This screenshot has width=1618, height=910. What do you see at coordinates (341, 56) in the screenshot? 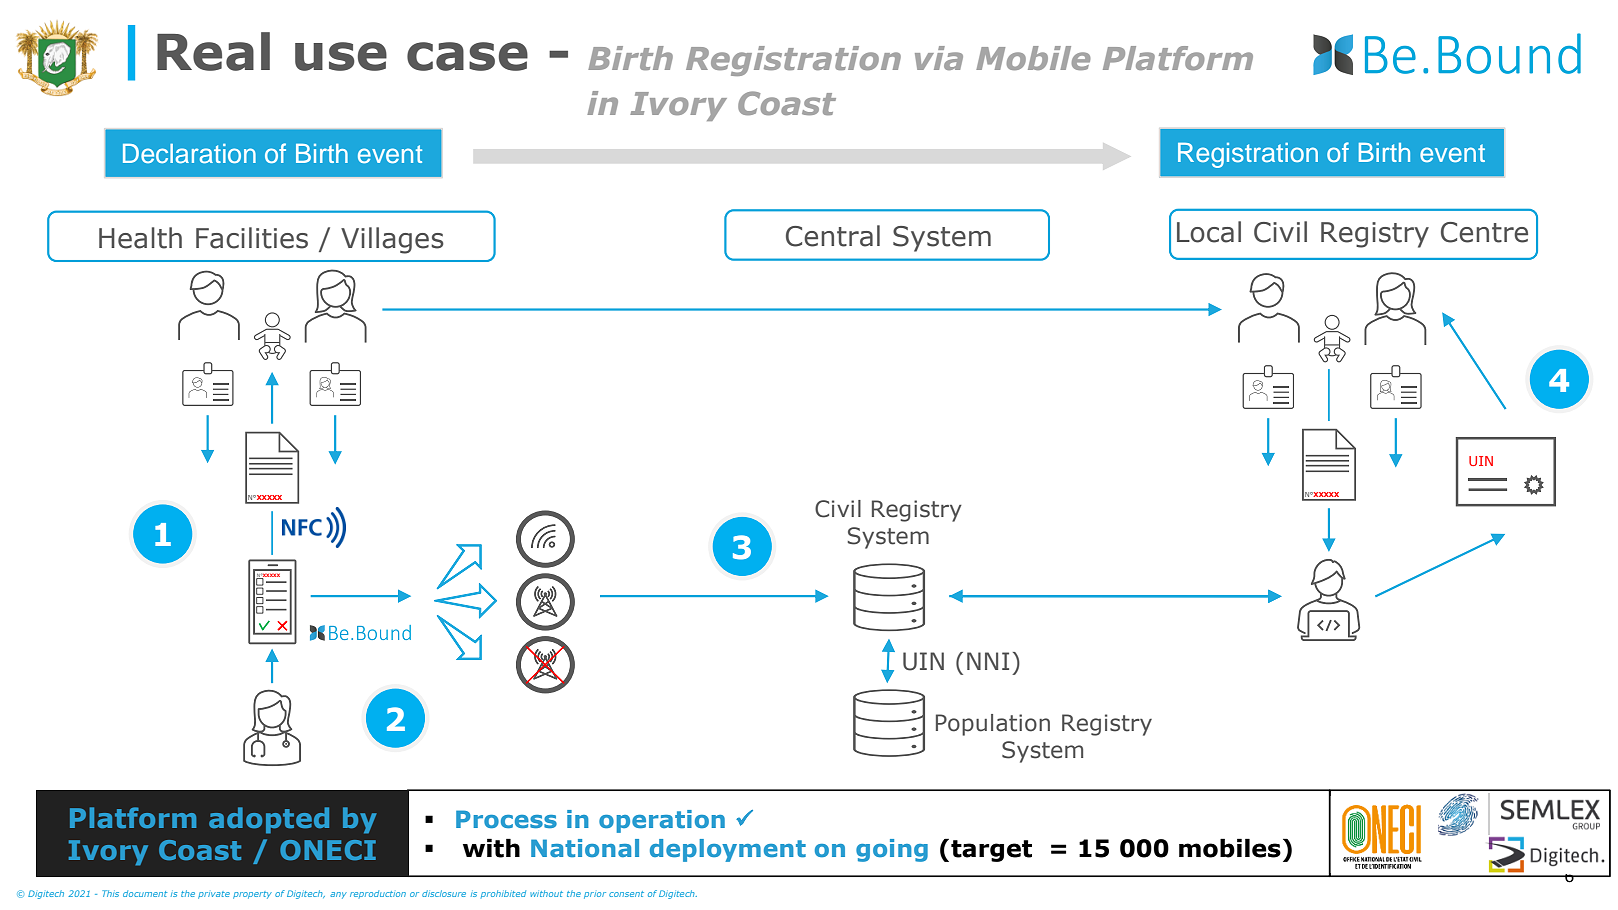
I see `use` at bounding box center [341, 56].
